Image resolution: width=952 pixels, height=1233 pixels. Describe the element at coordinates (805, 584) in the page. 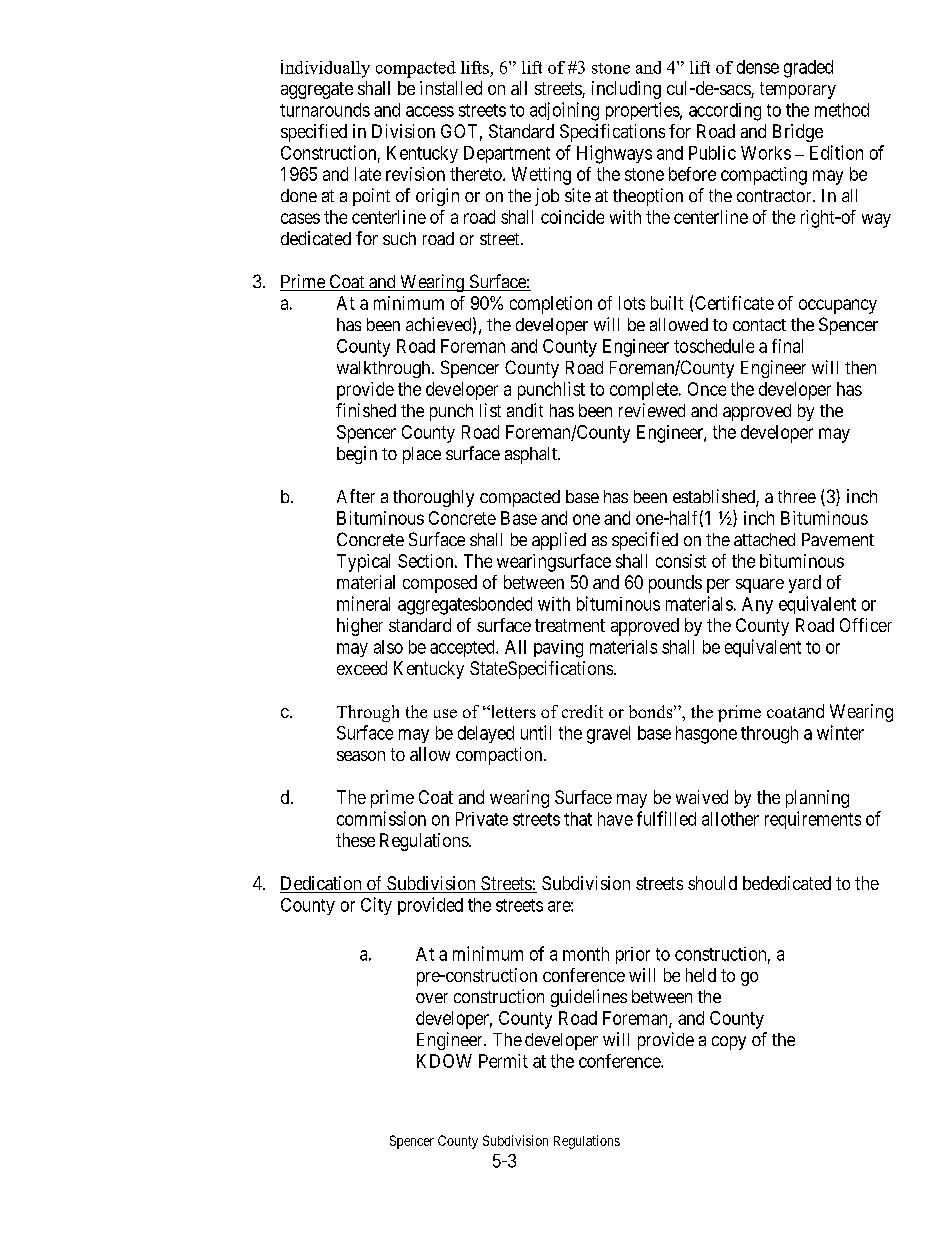

I see `yard` at that location.
